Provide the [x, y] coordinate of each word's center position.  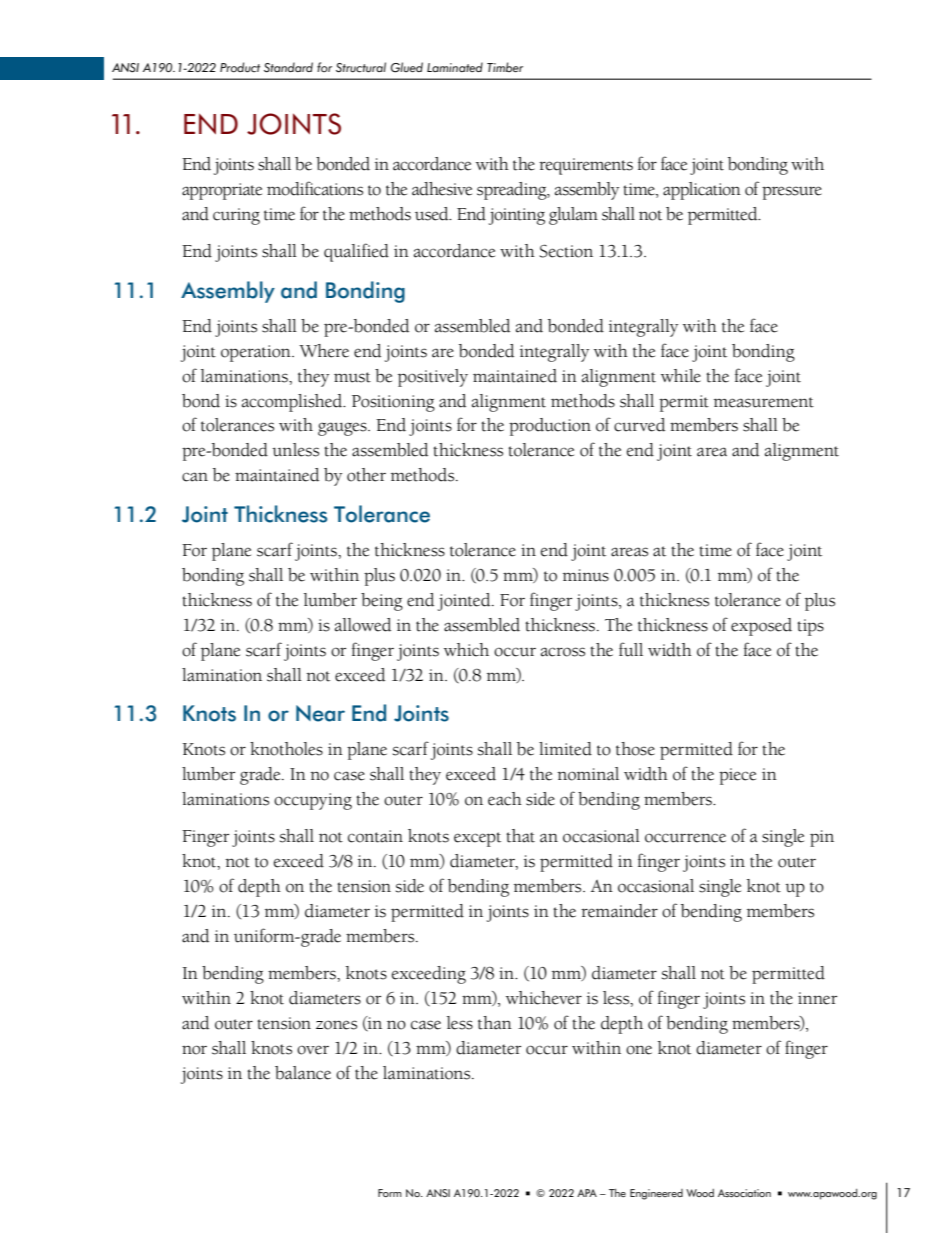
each [505, 799]
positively [433, 378]
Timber [505, 67]
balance [303, 1073]
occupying [313, 801]
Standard [288, 67]
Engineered [656, 1194]
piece [737, 776]
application [702, 191]
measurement [764, 402]
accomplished [293, 403]
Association [744, 1193]
